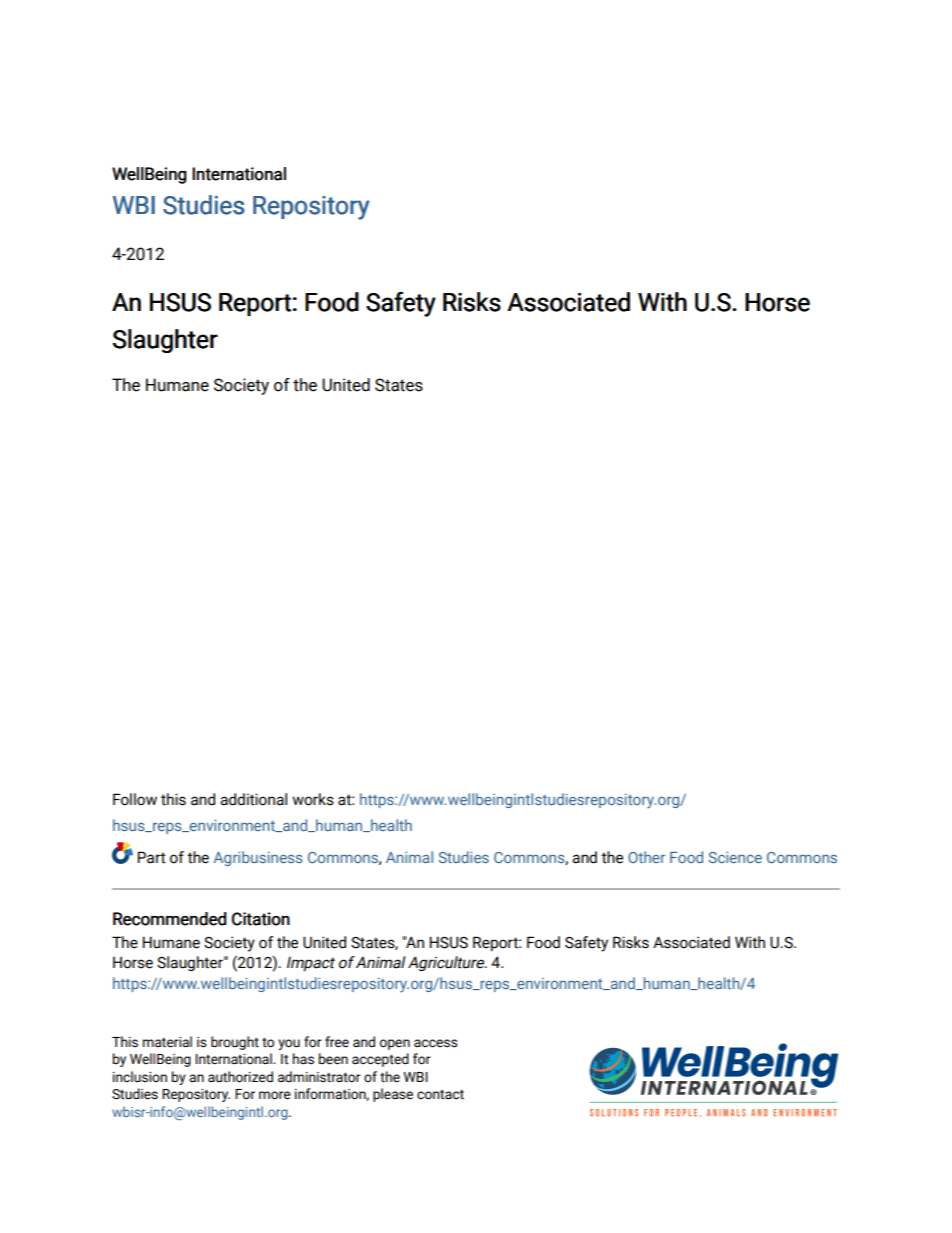  I want to click on works, so click(313, 799).
